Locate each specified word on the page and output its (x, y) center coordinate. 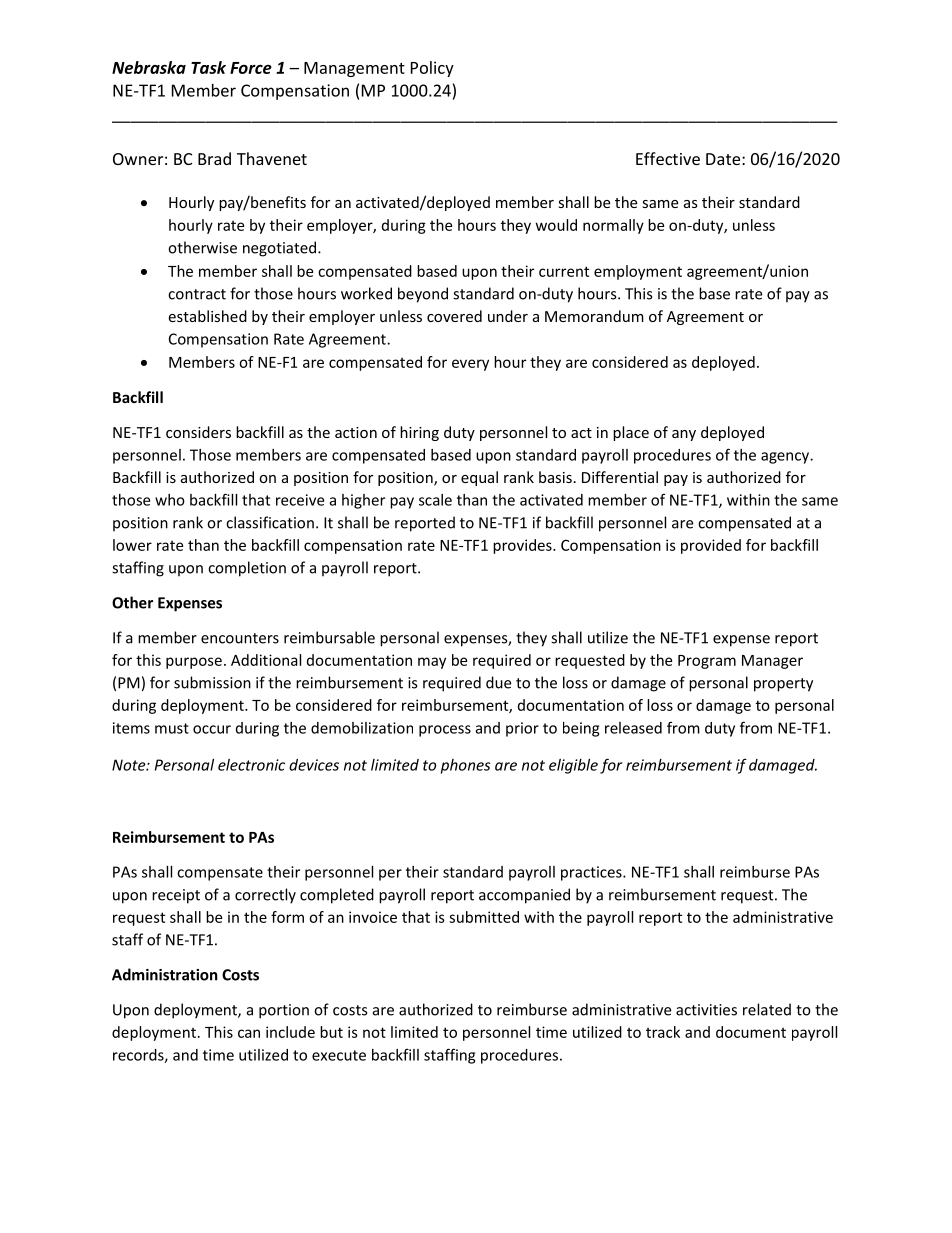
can (249, 1033)
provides (523, 546)
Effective (668, 158)
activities (706, 1010)
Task (208, 67)
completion (247, 569)
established (207, 316)
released (633, 728)
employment (638, 272)
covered (454, 316)
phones (465, 766)
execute (339, 1055)
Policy (432, 69)
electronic (251, 765)
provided (711, 546)
